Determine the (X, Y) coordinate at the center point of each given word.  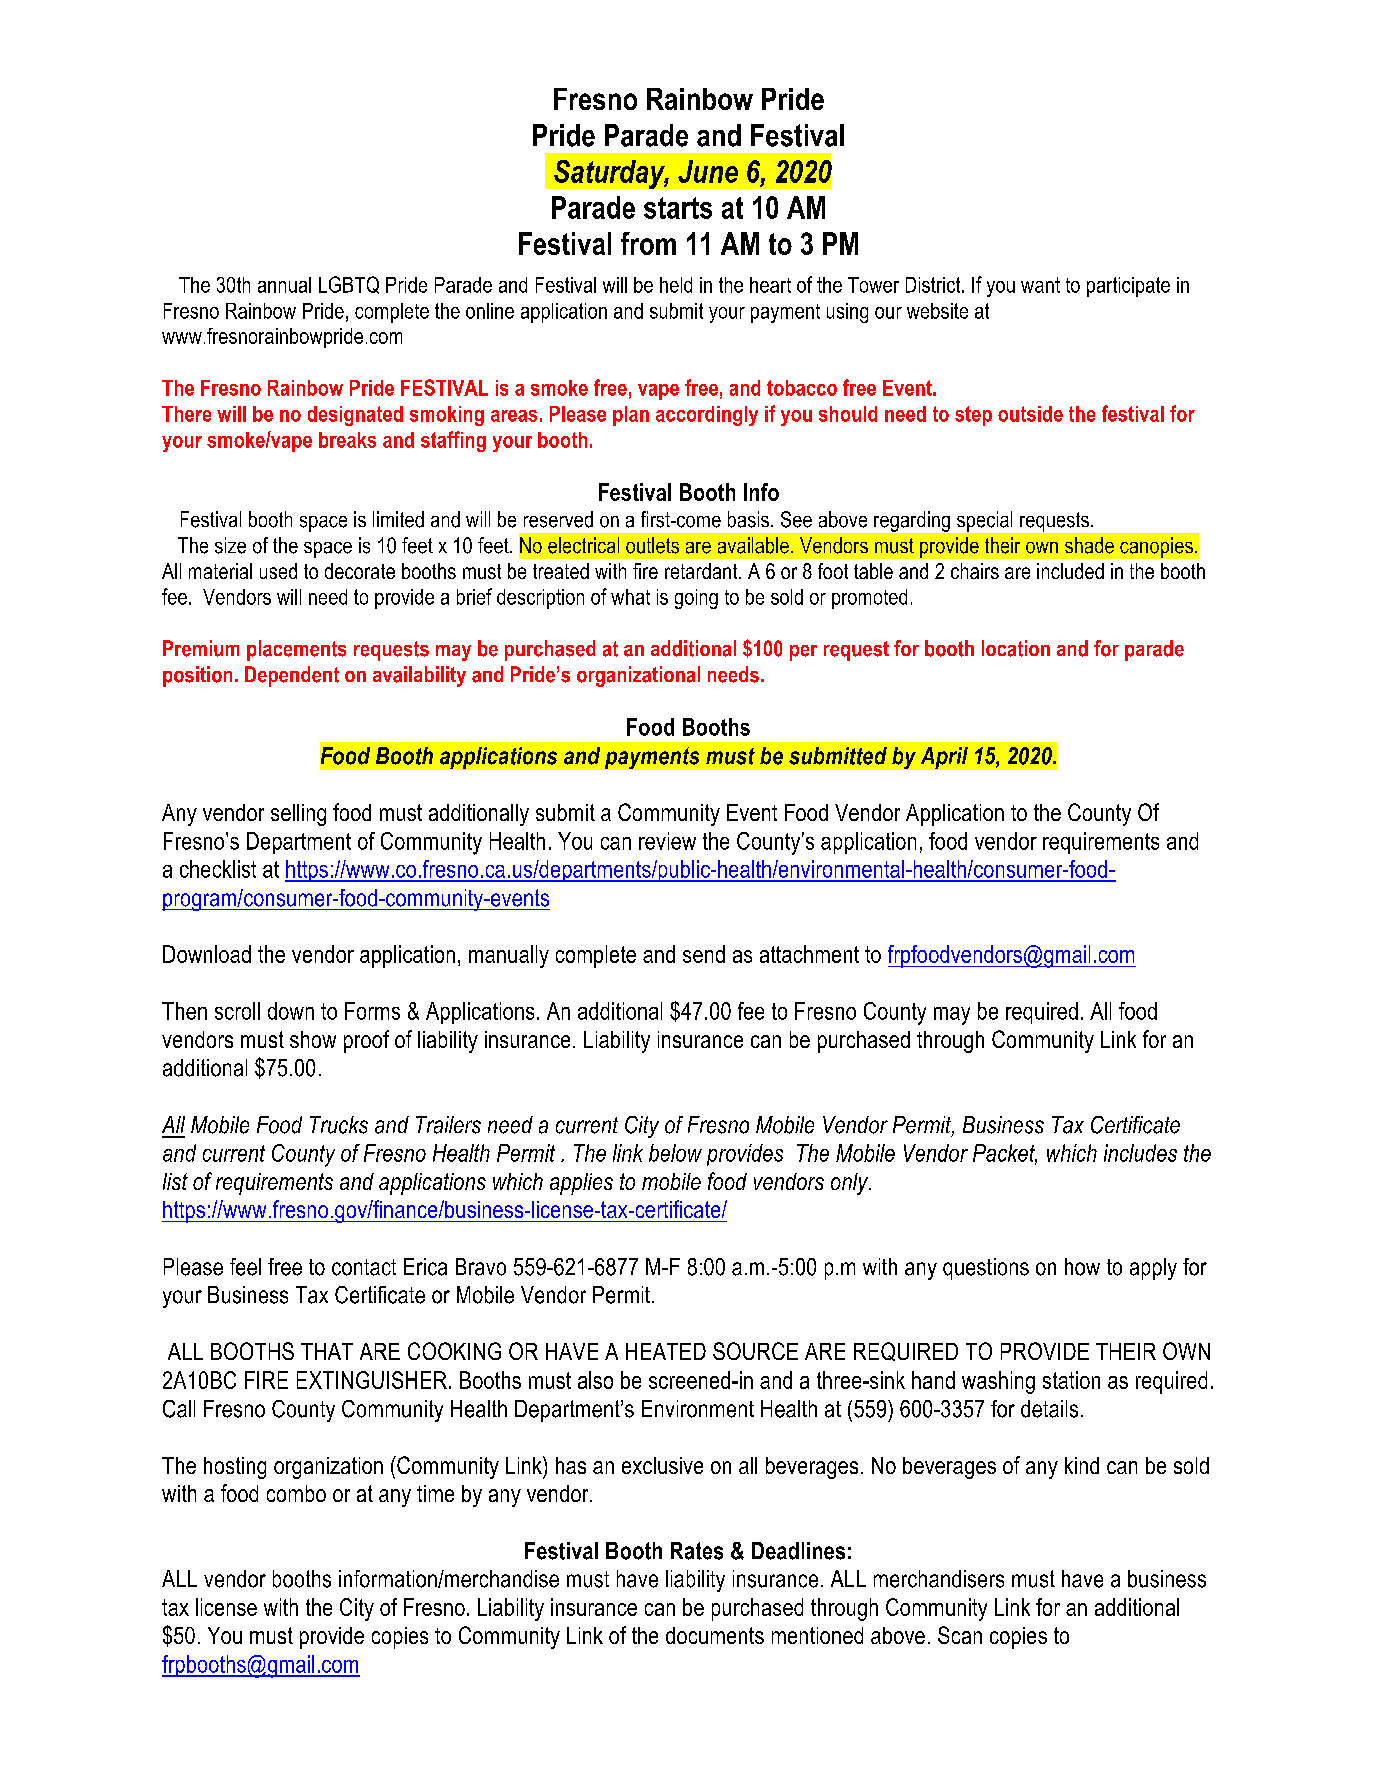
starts (678, 208)
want (1040, 285)
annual (284, 285)
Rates (697, 1551)
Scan (960, 1635)
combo (296, 1493)
